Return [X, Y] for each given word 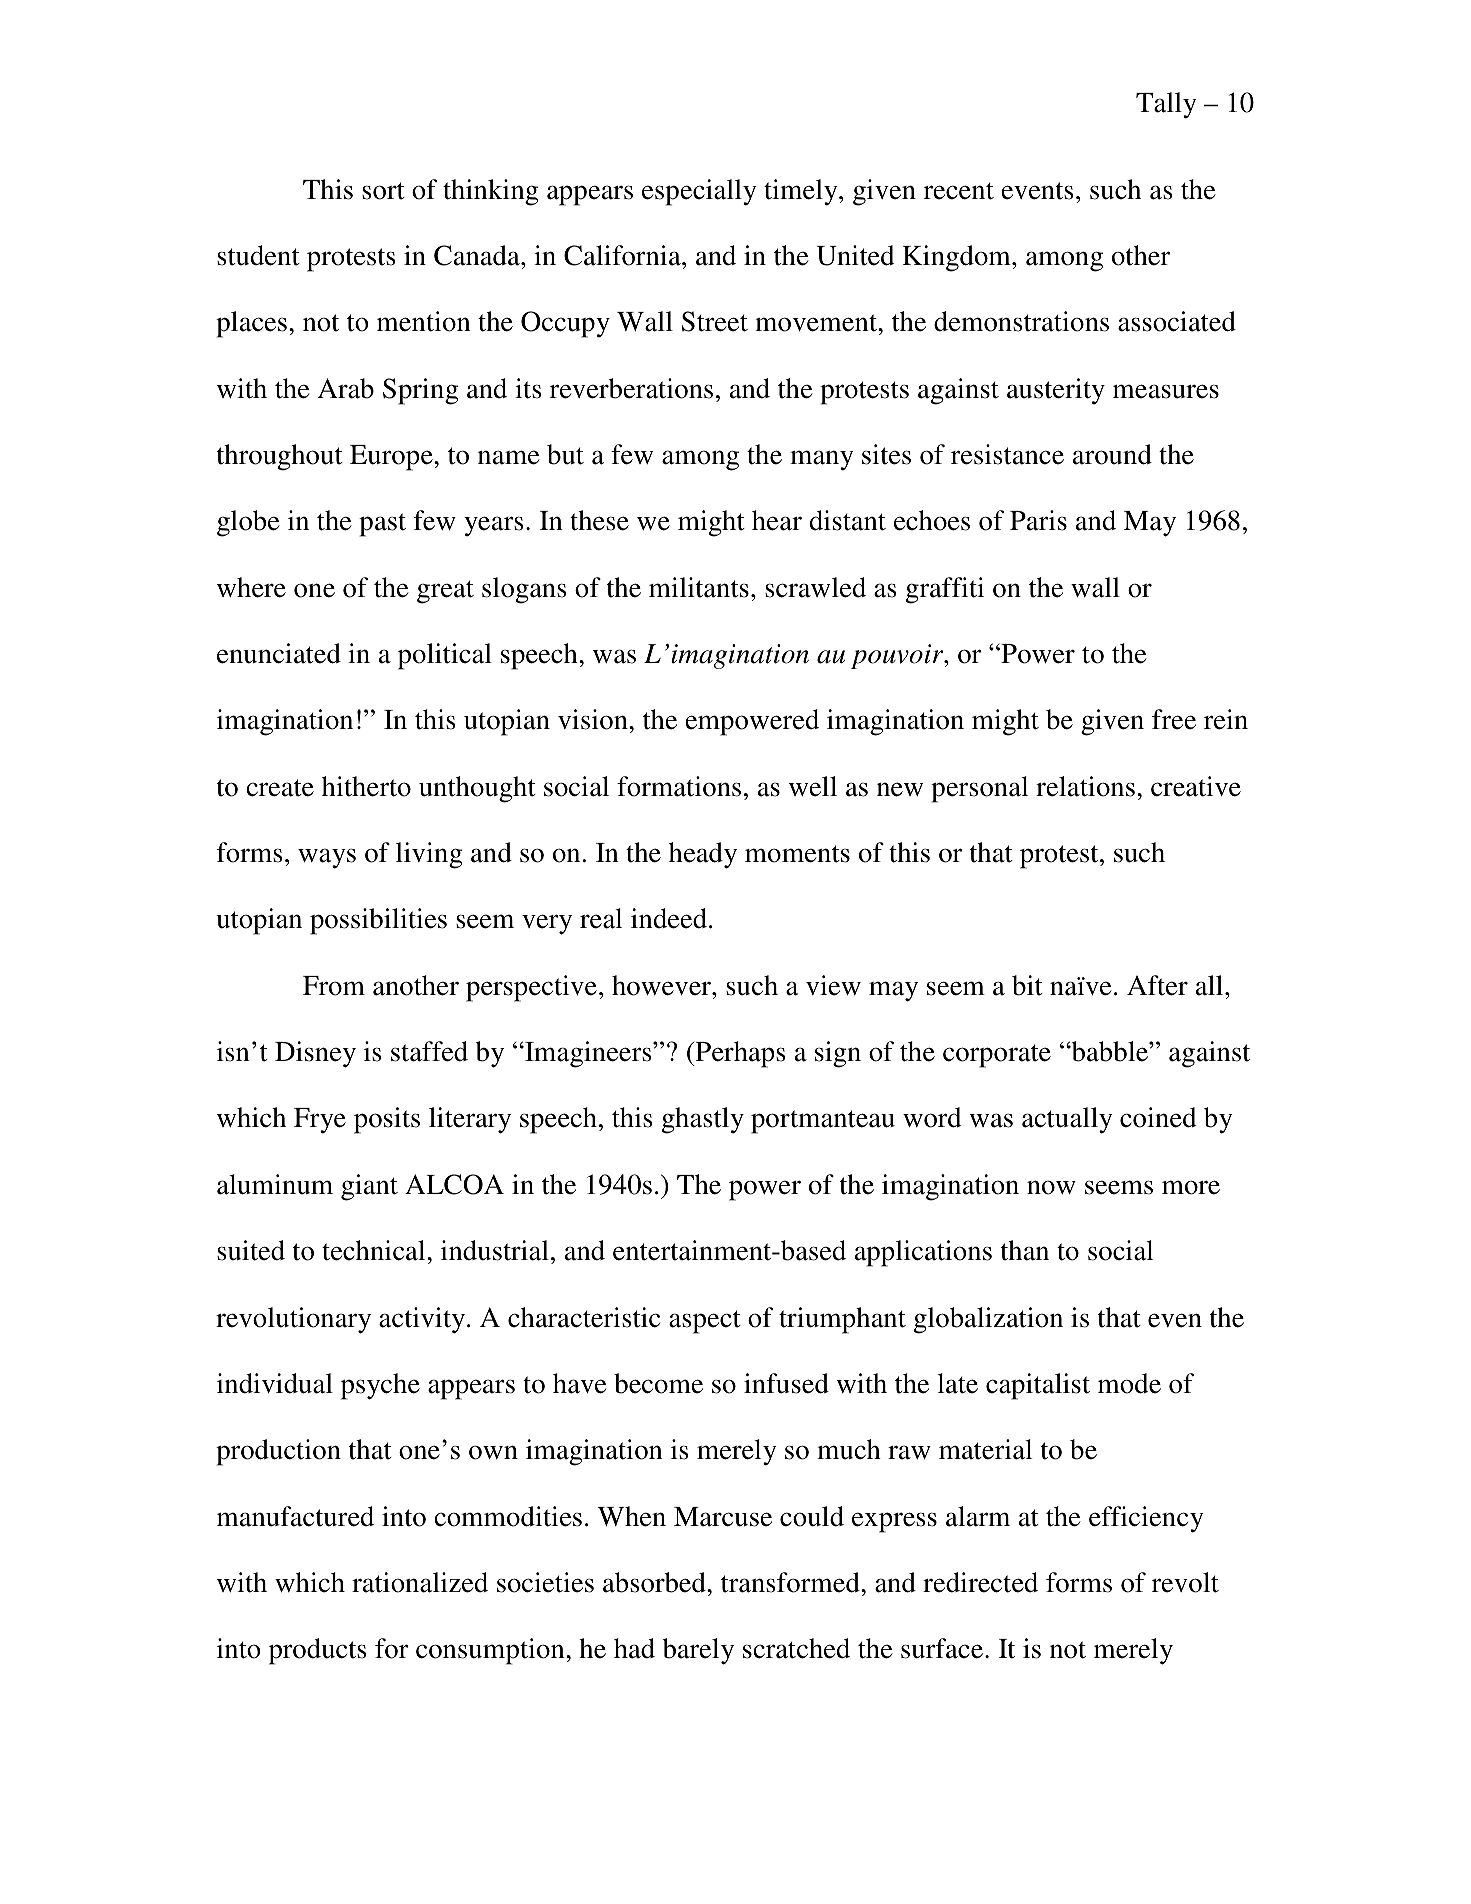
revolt [1185, 1582]
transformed [791, 1582]
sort [383, 191]
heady [703, 855]
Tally [1166, 105]
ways [327, 858]
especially [699, 192]
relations [1085, 786]
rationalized [420, 1582]
